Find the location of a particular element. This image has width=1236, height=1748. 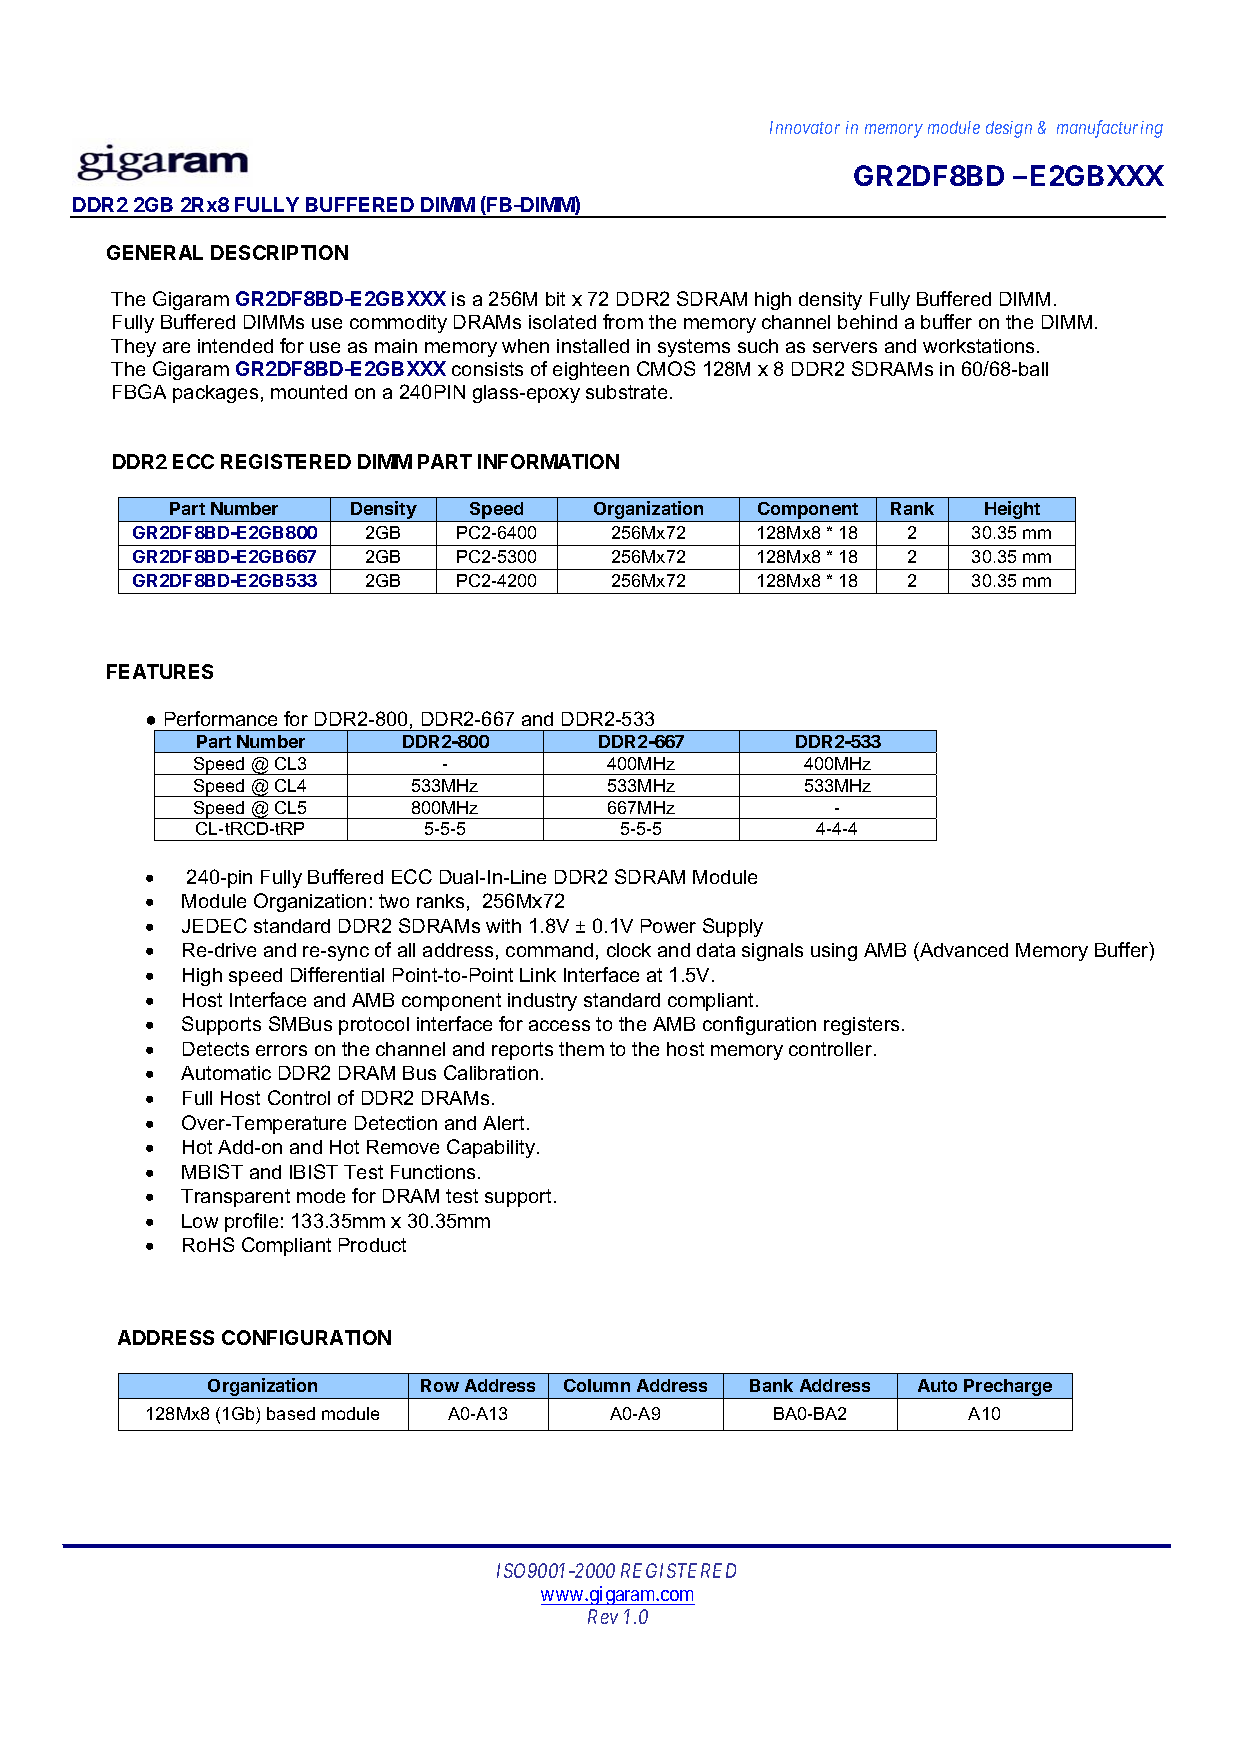

Advanced is located at coordinates (963, 951).
